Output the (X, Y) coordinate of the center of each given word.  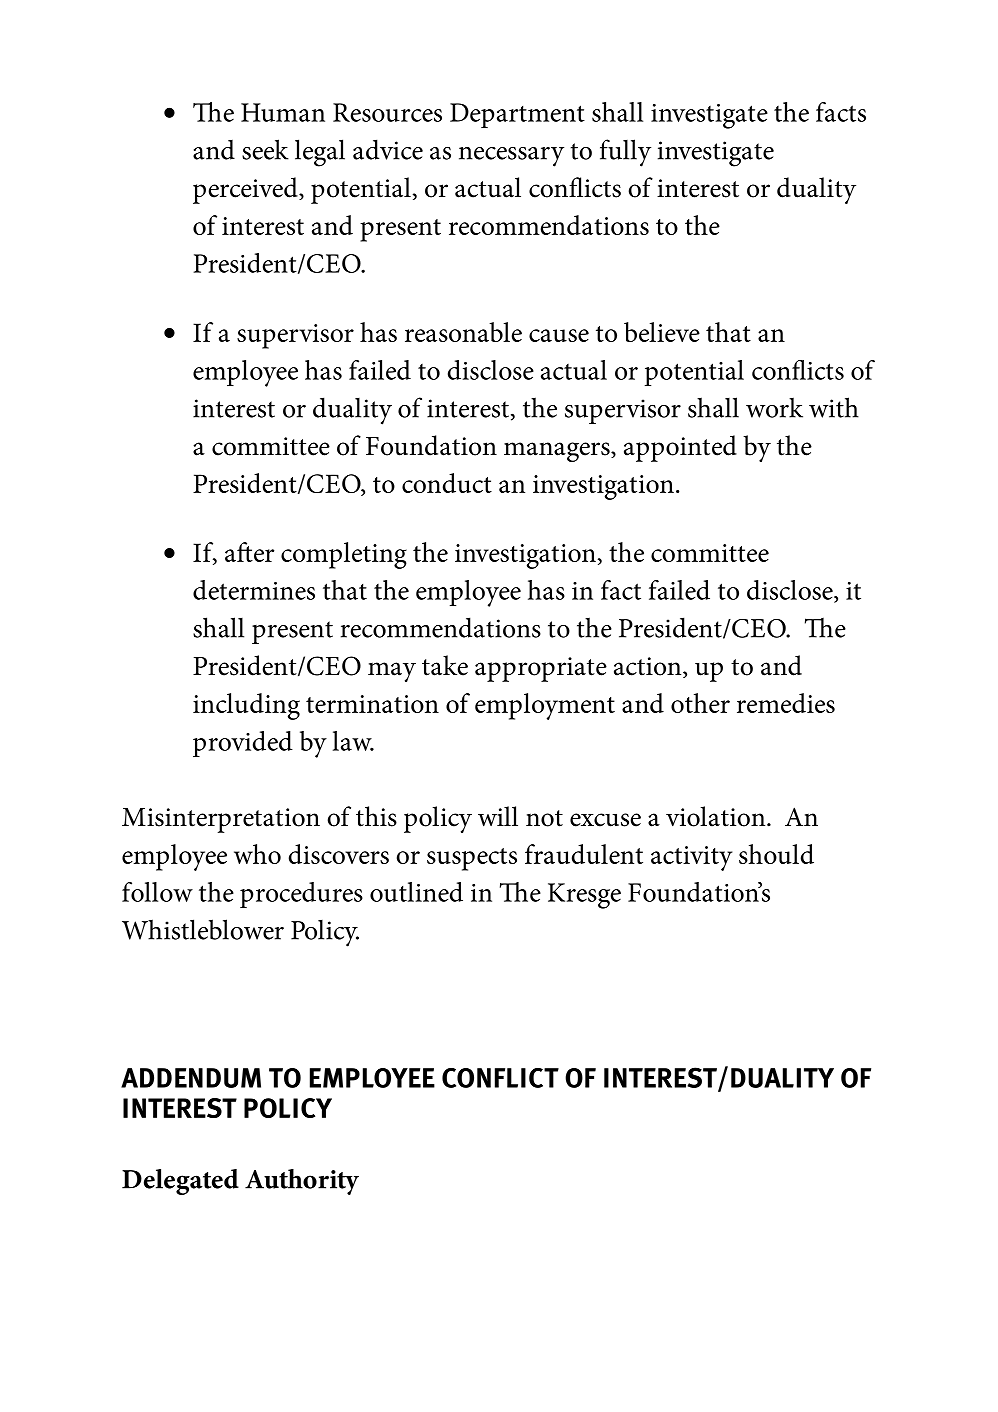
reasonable (463, 332)
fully (625, 153)
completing (344, 555)
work (774, 407)
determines (254, 590)
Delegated (180, 1182)
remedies (786, 703)
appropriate (541, 669)
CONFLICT (500, 1078)
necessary (511, 157)
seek (265, 149)
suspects (472, 859)
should (776, 854)
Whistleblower (203, 929)
